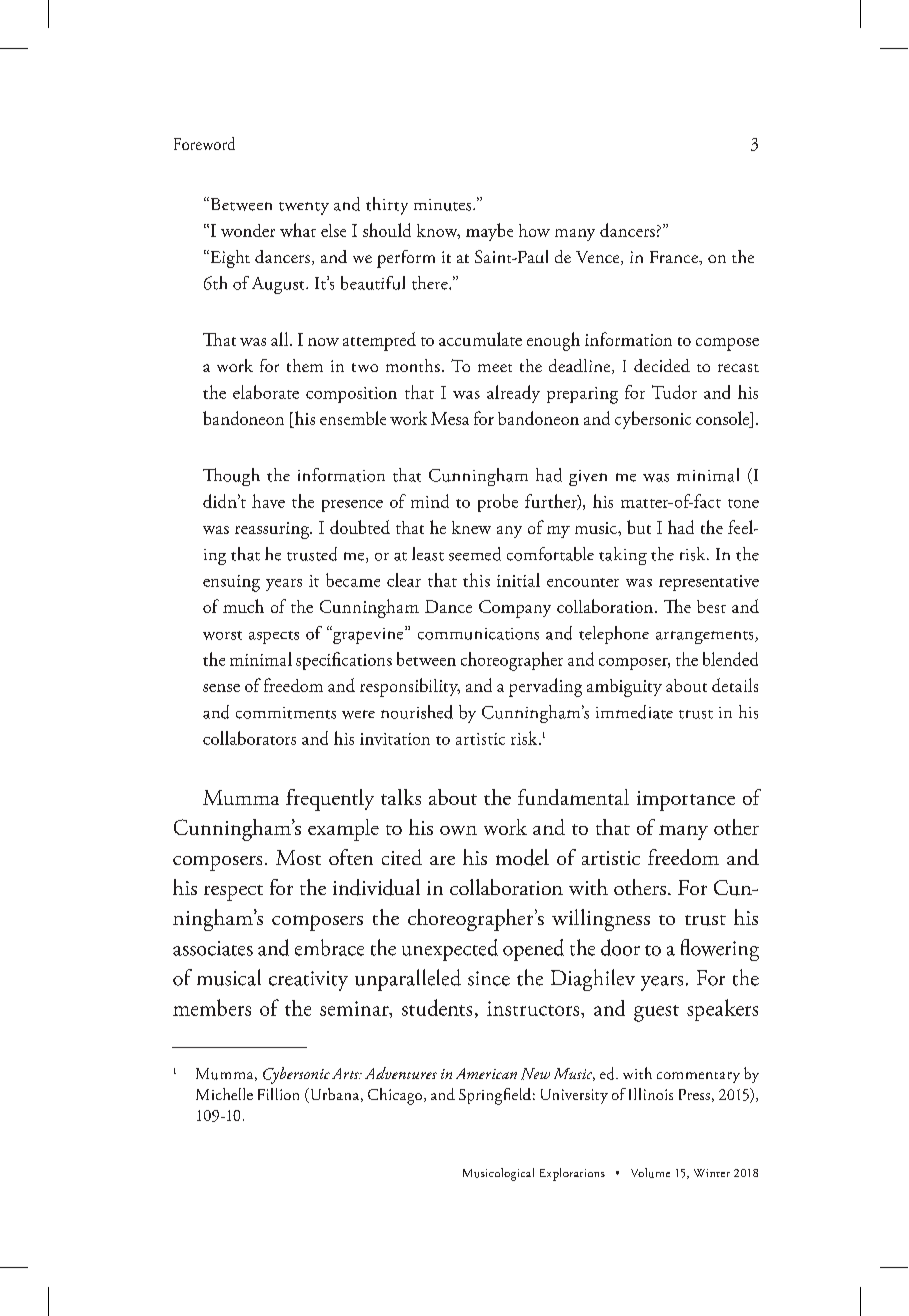 This screenshot has width=909, height=1316. I want to click on France, so click(675, 257).
